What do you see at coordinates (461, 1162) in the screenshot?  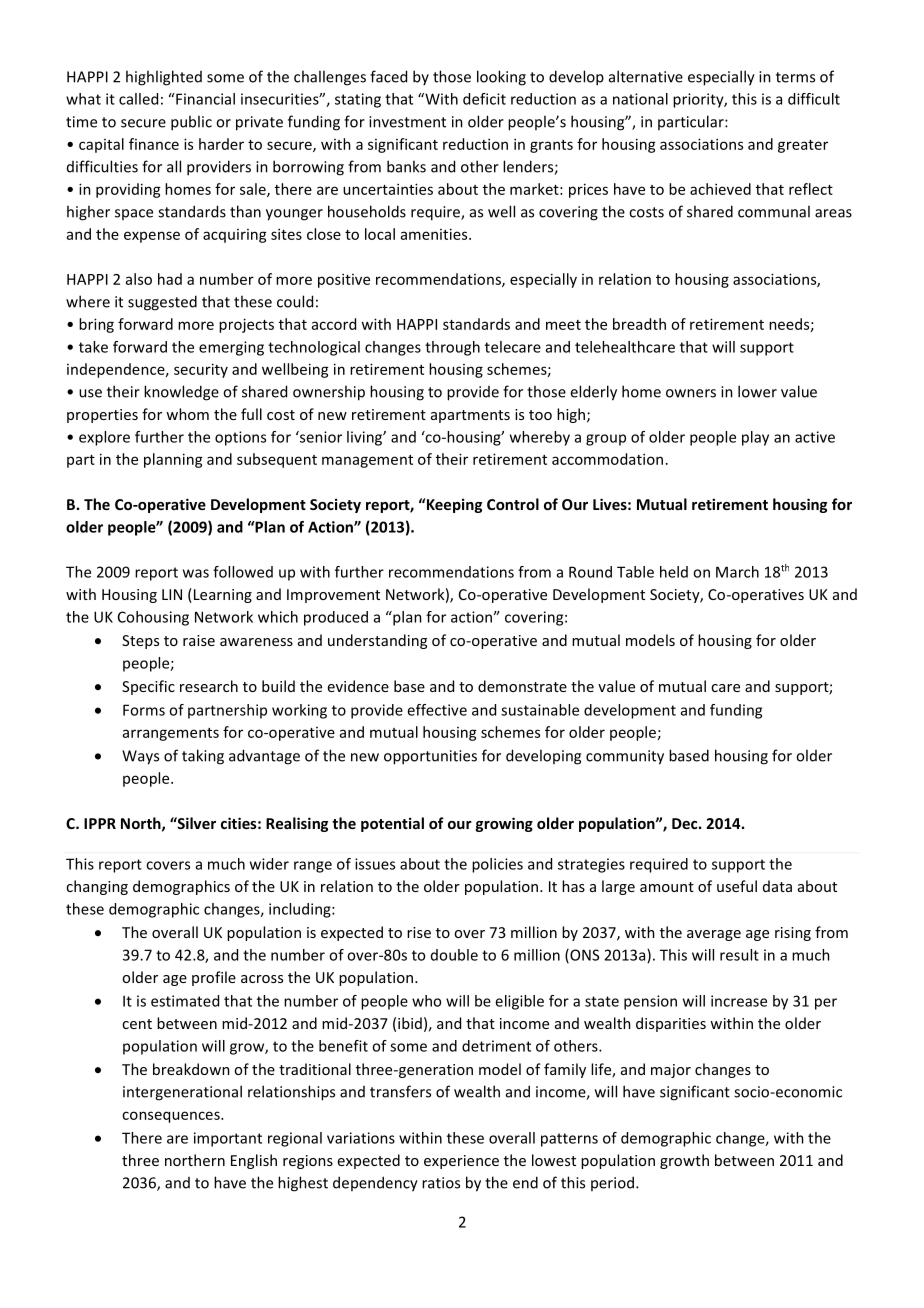 I see `experience` at bounding box center [461, 1162].
